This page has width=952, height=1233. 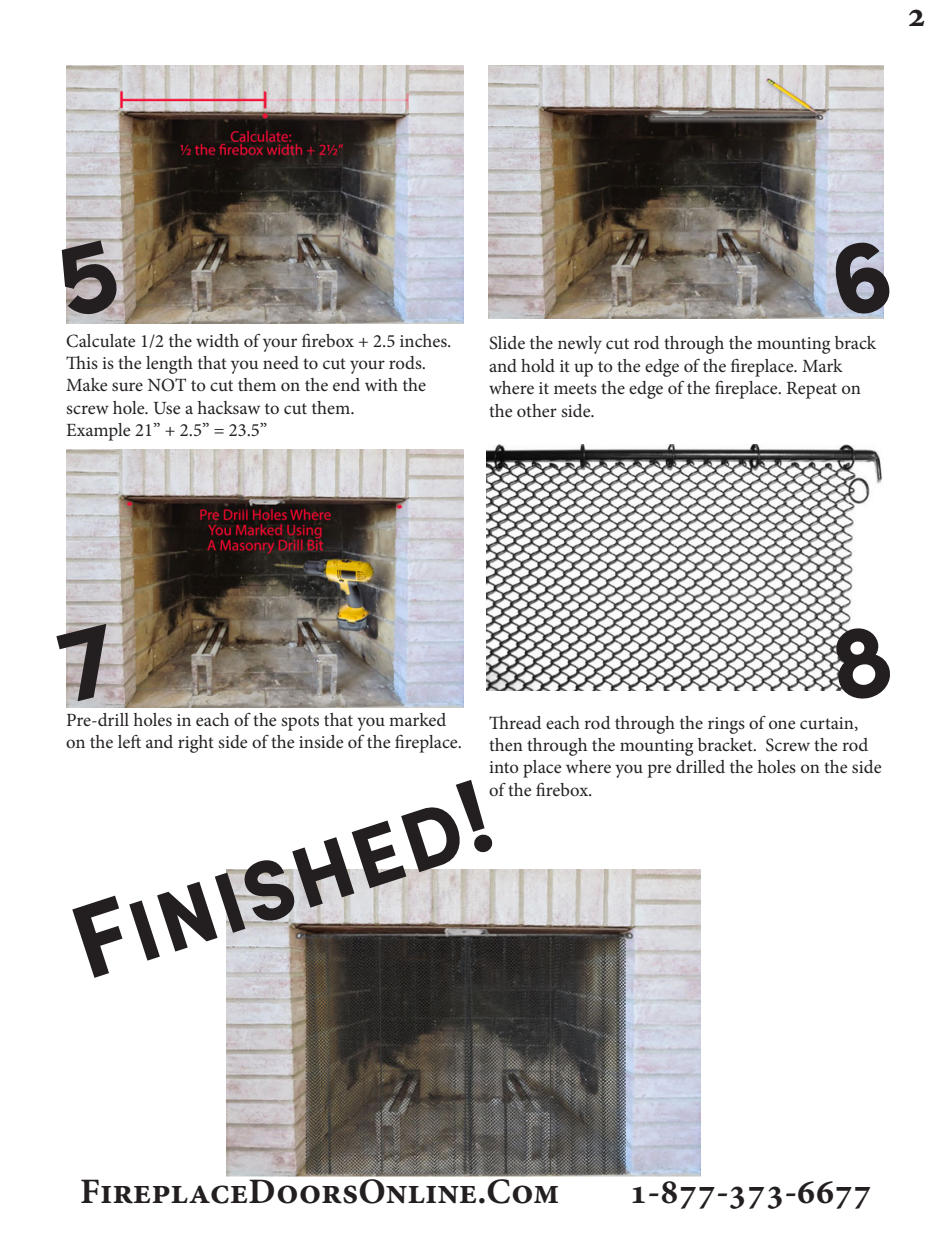 What do you see at coordinates (98, 432) in the page?
I see `Example` at bounding box center [98, 432].
